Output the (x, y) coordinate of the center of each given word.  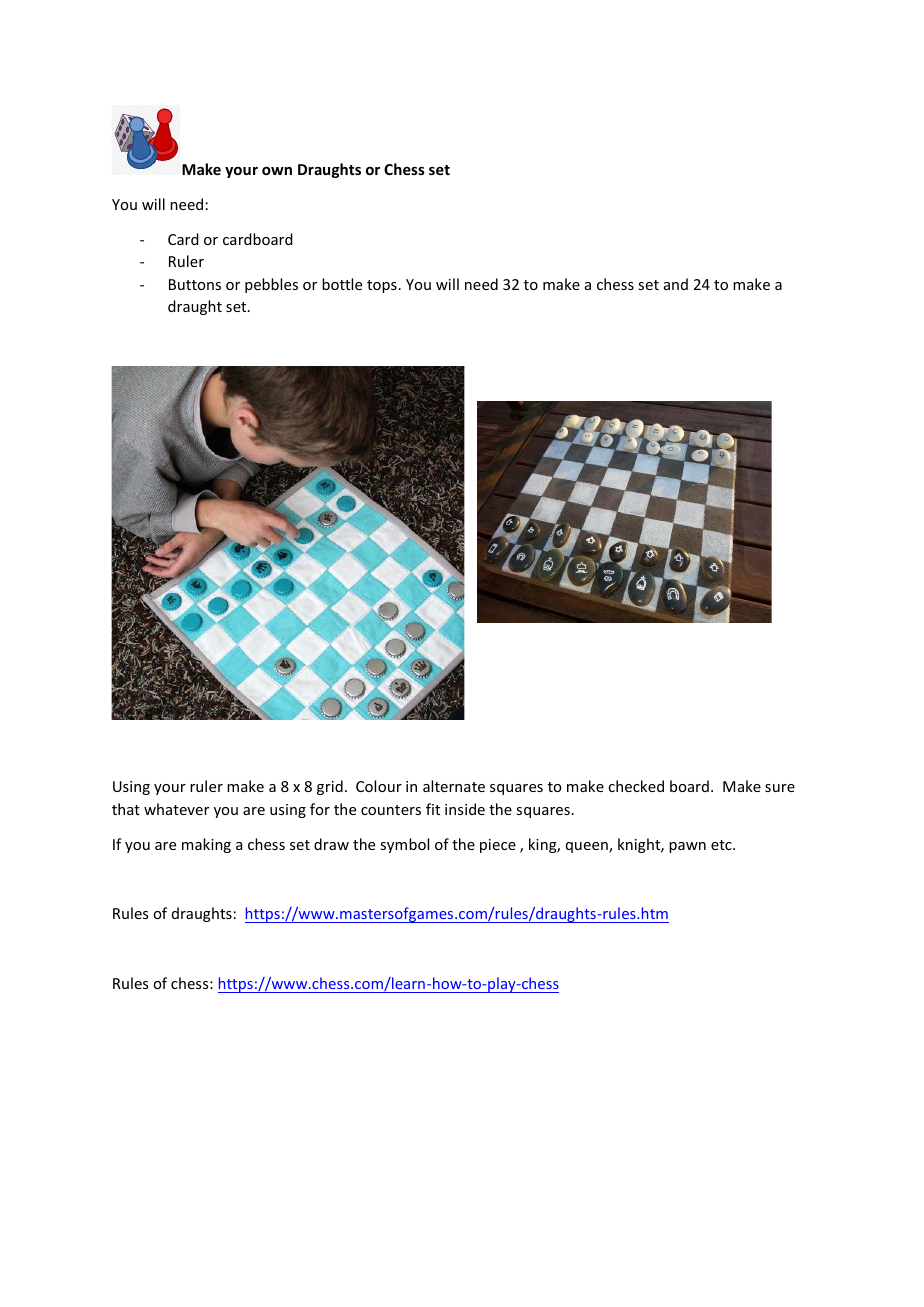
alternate (454, 786)
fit (433, 809)
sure (780, 788)
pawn (687, 847)
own (277, 171)
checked (636, 786)
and (676, 284)
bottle (342, 284)
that (126, 809)
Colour (379, 786)
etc (722, 845)
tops (382, 286)
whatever (176, 809)
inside (465, 809)
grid (330, 787)
